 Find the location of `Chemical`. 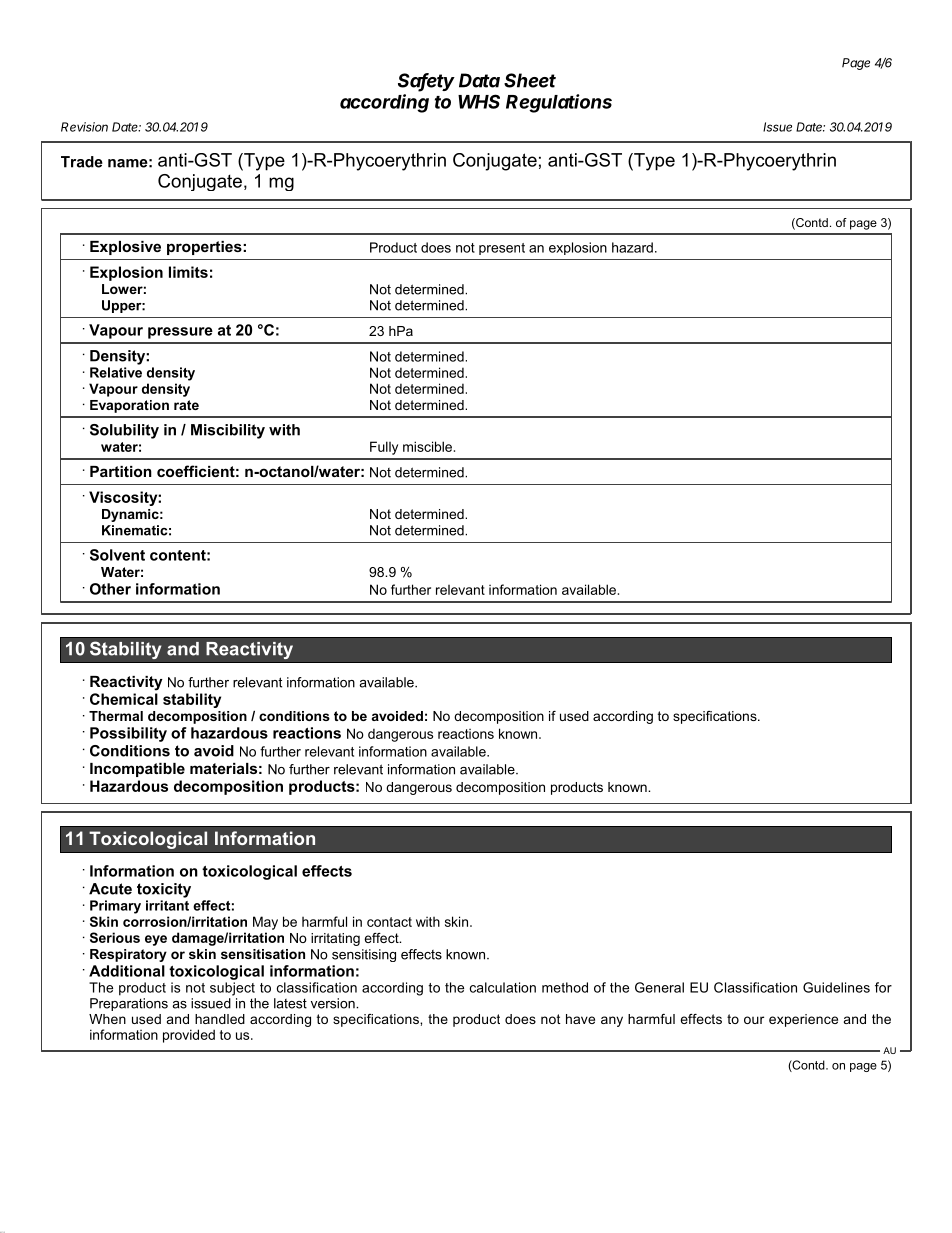

Chemical is located at coordinates (124, 699).
